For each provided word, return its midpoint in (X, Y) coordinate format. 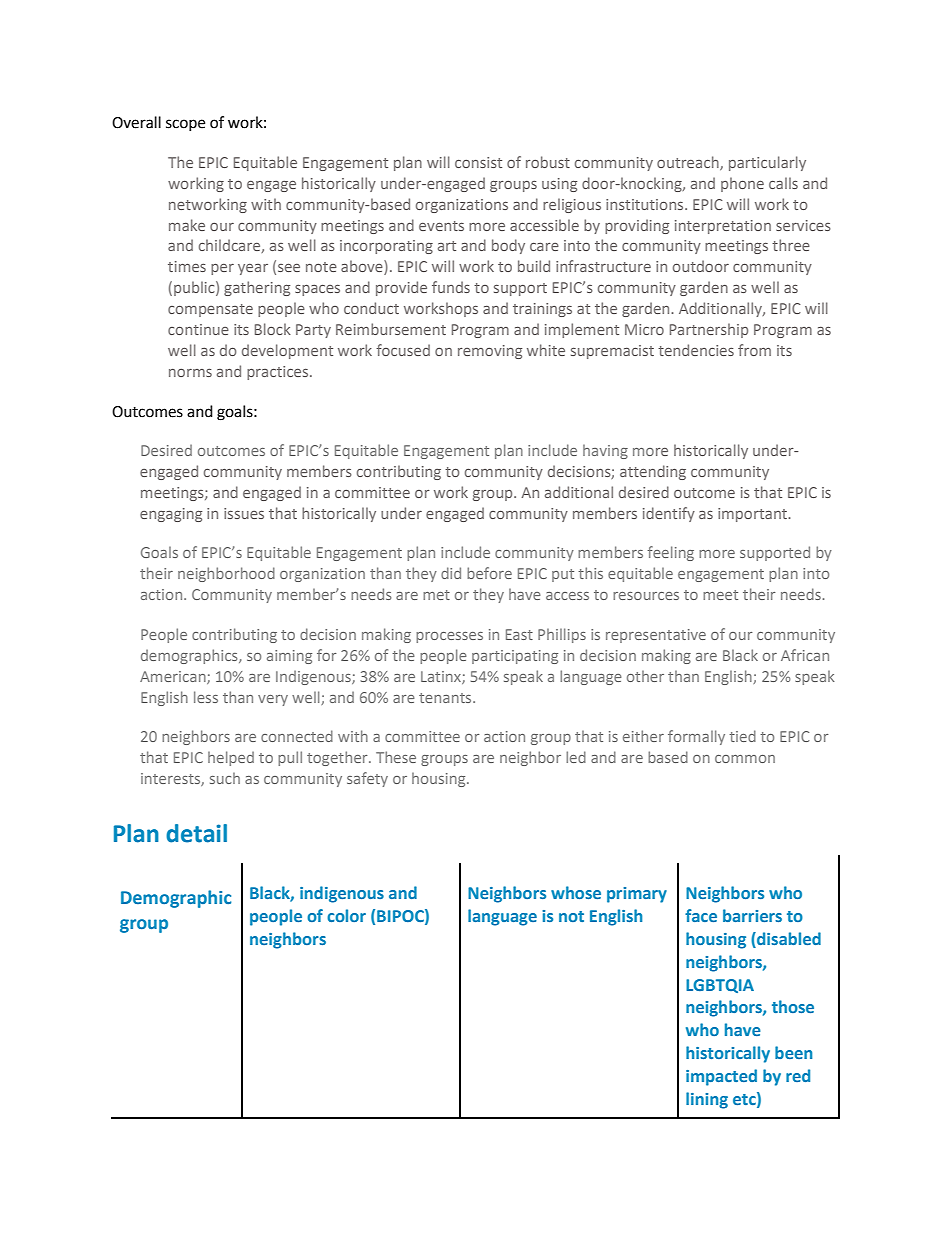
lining (707, 1100)
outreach (689, 163)
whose (576, 892)
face (701, 915)
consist (478, 162)
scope (185, 125)
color (346, 915)
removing (490, 352)
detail (196, 833)
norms (190, 373)
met (436, 595)
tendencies (696, 350)
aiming (289, 657)
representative (656, 636)
